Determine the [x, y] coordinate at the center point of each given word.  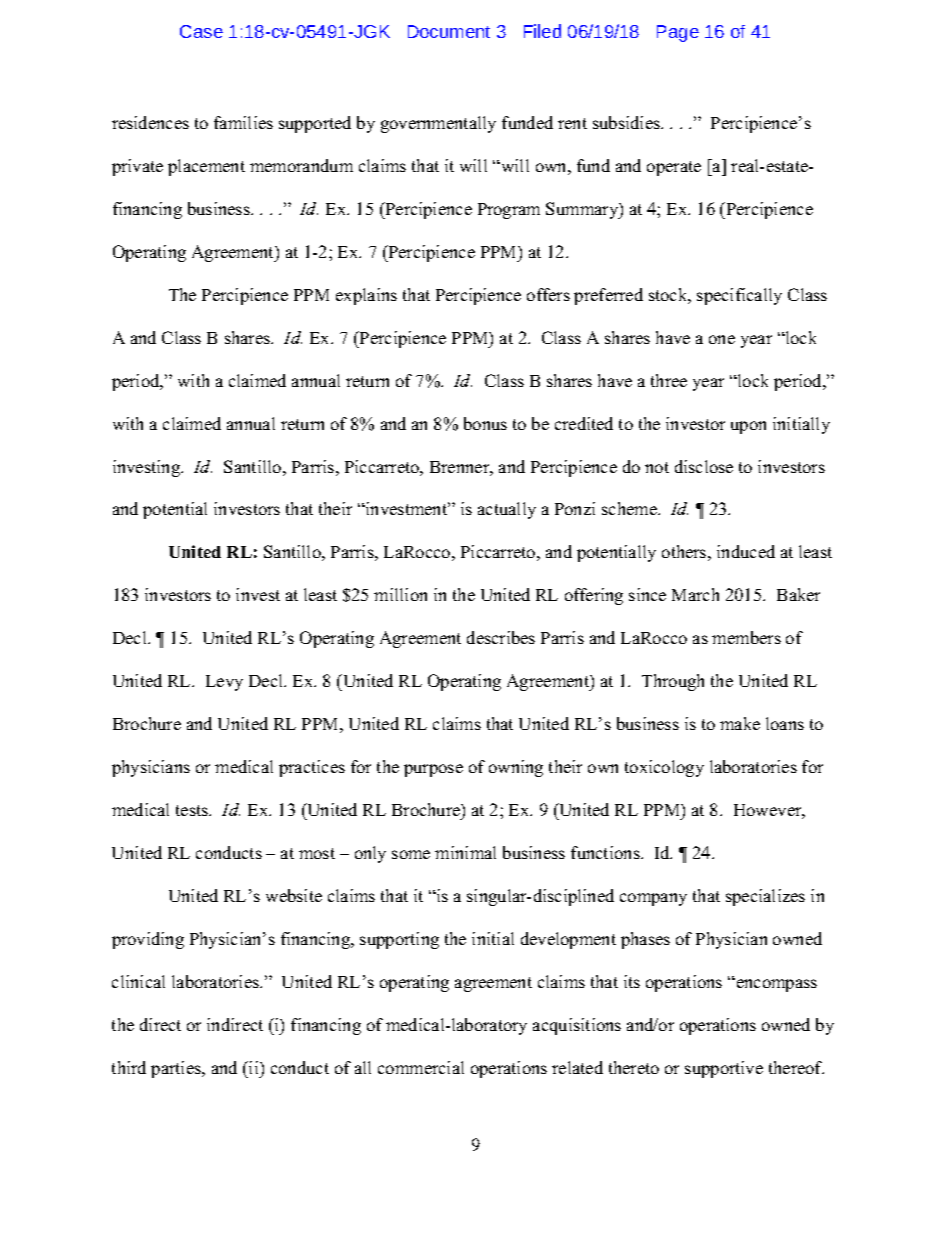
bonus [485, 423]
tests [193, 810]
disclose [704, 466]
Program [509, 211]
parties [177, 1069]
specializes [765, 897]
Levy [224, 683]
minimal [465, 852]
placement [206, 167]
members [746, 637]
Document [449, 31]
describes [501, 637]
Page [678, 33]
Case [201, 31]
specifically [739, 296]
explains [366, 296]
